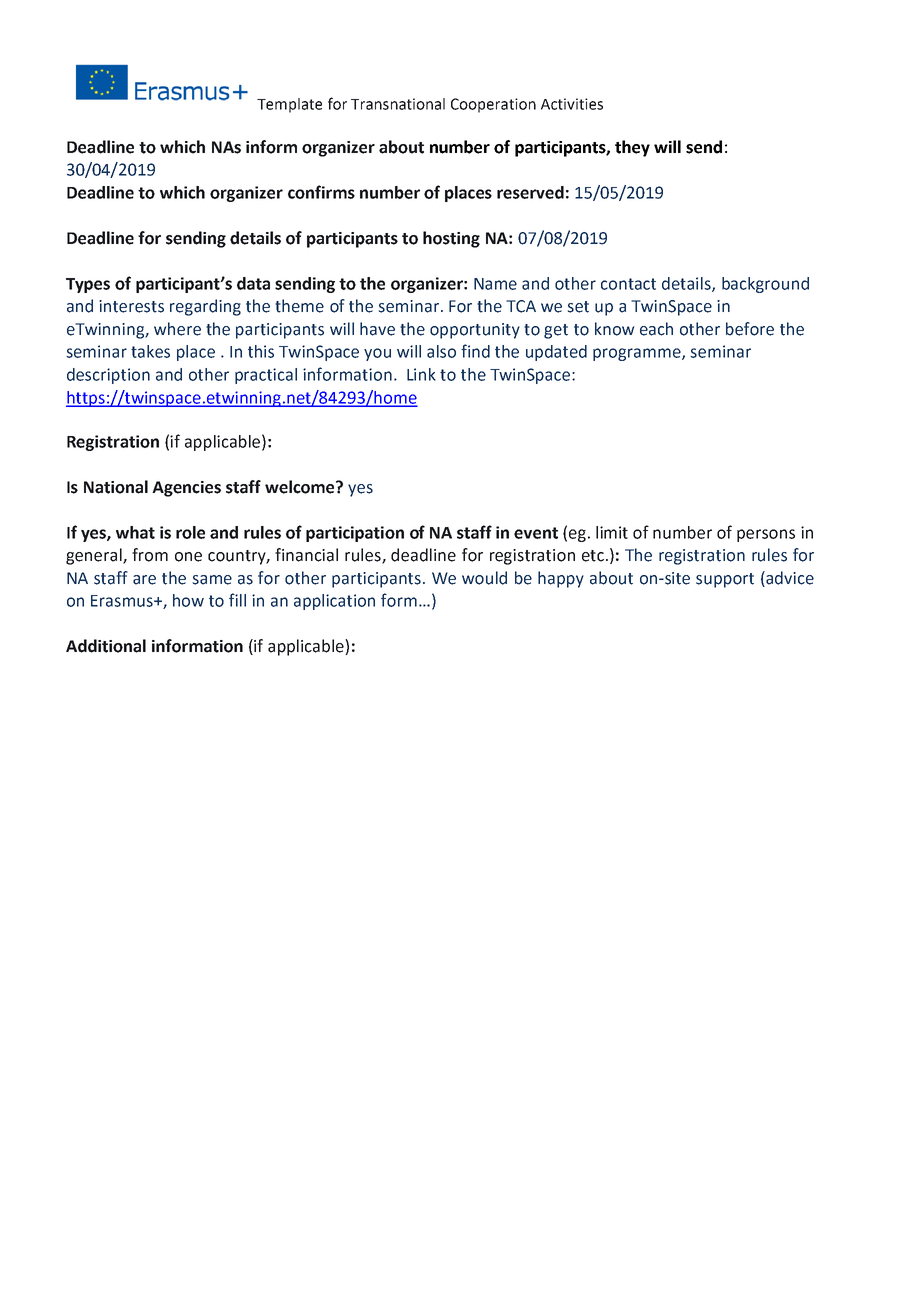 The image size is (924, 1308). Describe the element at coordinates (632, 148) in the screenshot. I see `they` at that location.
